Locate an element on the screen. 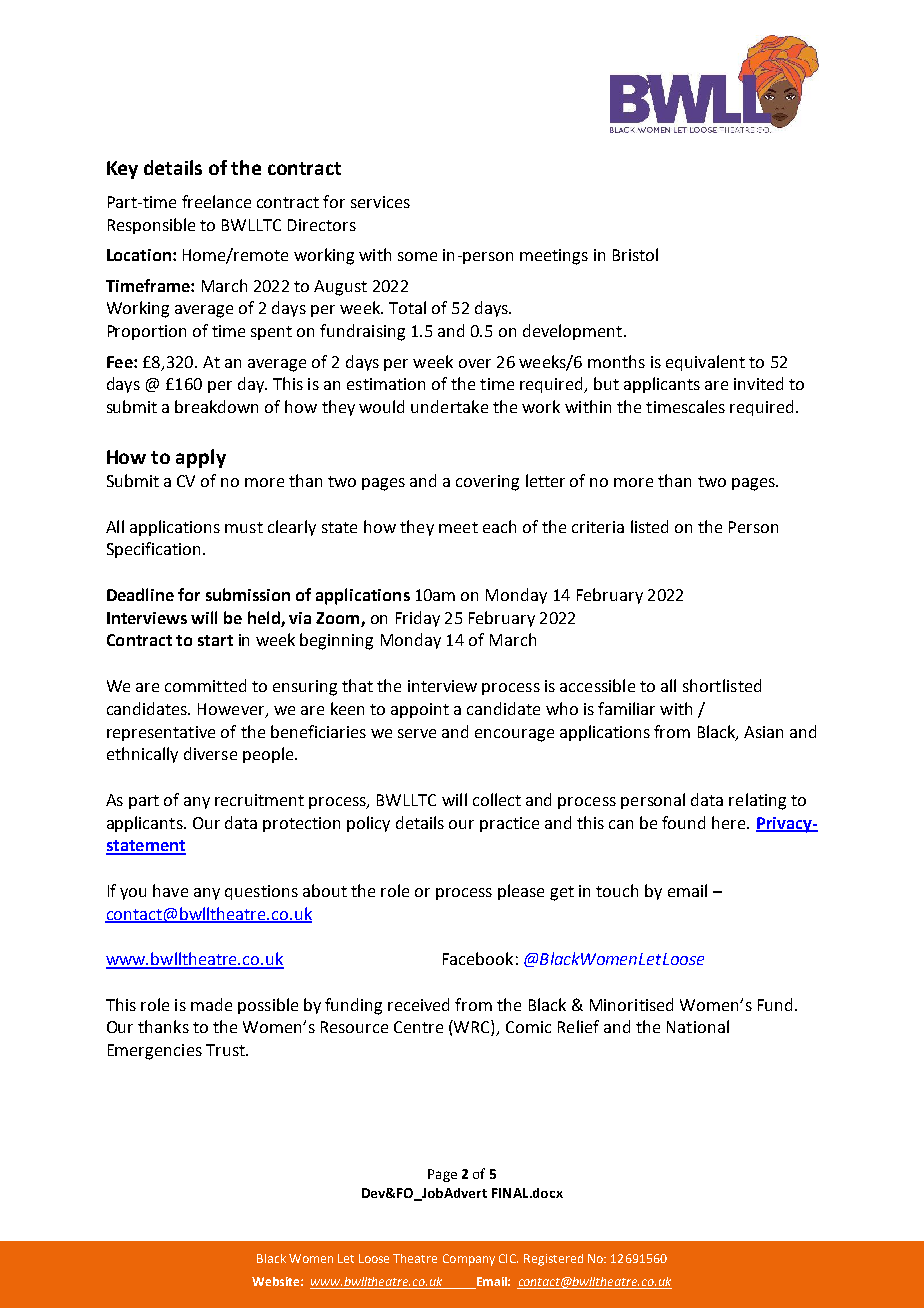  apply is located at coordinates (201, 458).
